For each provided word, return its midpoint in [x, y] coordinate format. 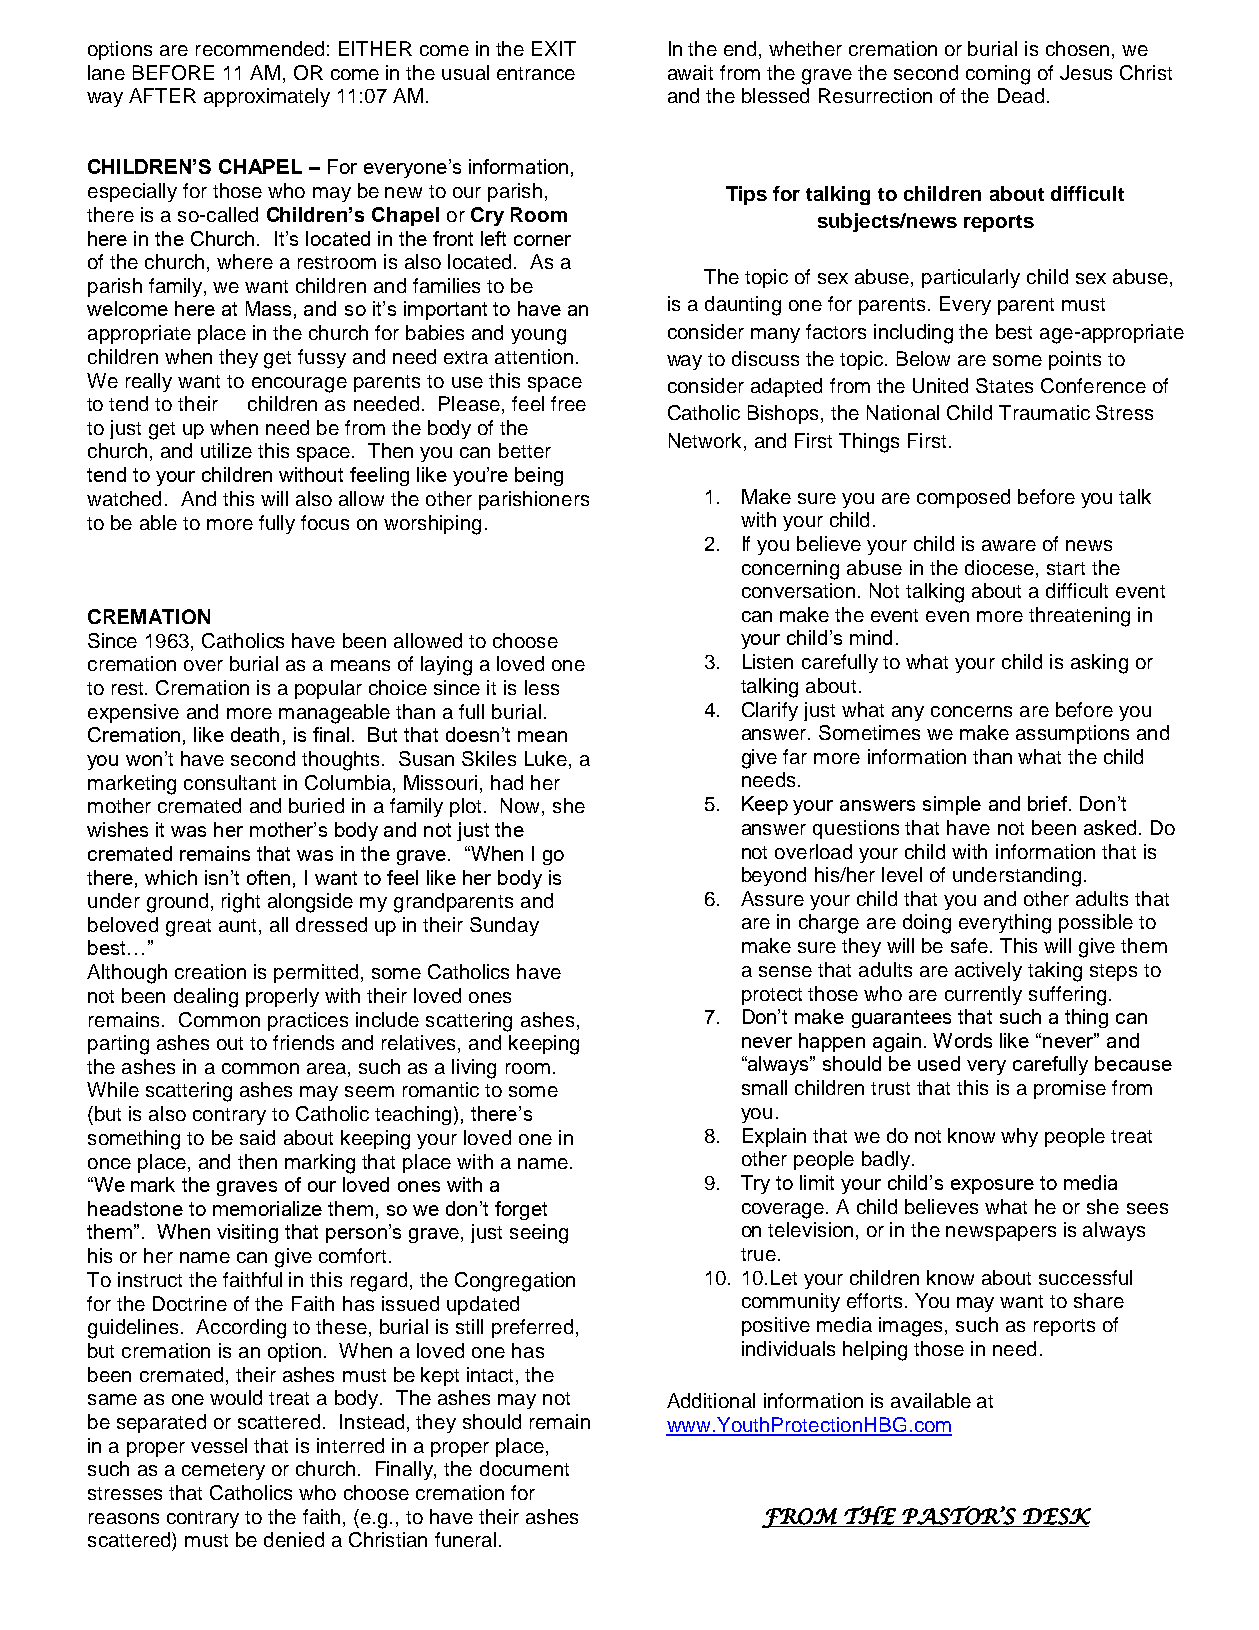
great [188, 928]
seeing [539, 1234]
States [1004, 385]
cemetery [223, 1471]
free [568, 403]
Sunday [504, 926]
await [690, 72]
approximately [267, 97]
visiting [247, 1233]
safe [969, 945]
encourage [299, 385]
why [1019, 1137]
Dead [1021, 95]
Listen [768, 661]
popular [328, 689]
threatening [1079, 617]
